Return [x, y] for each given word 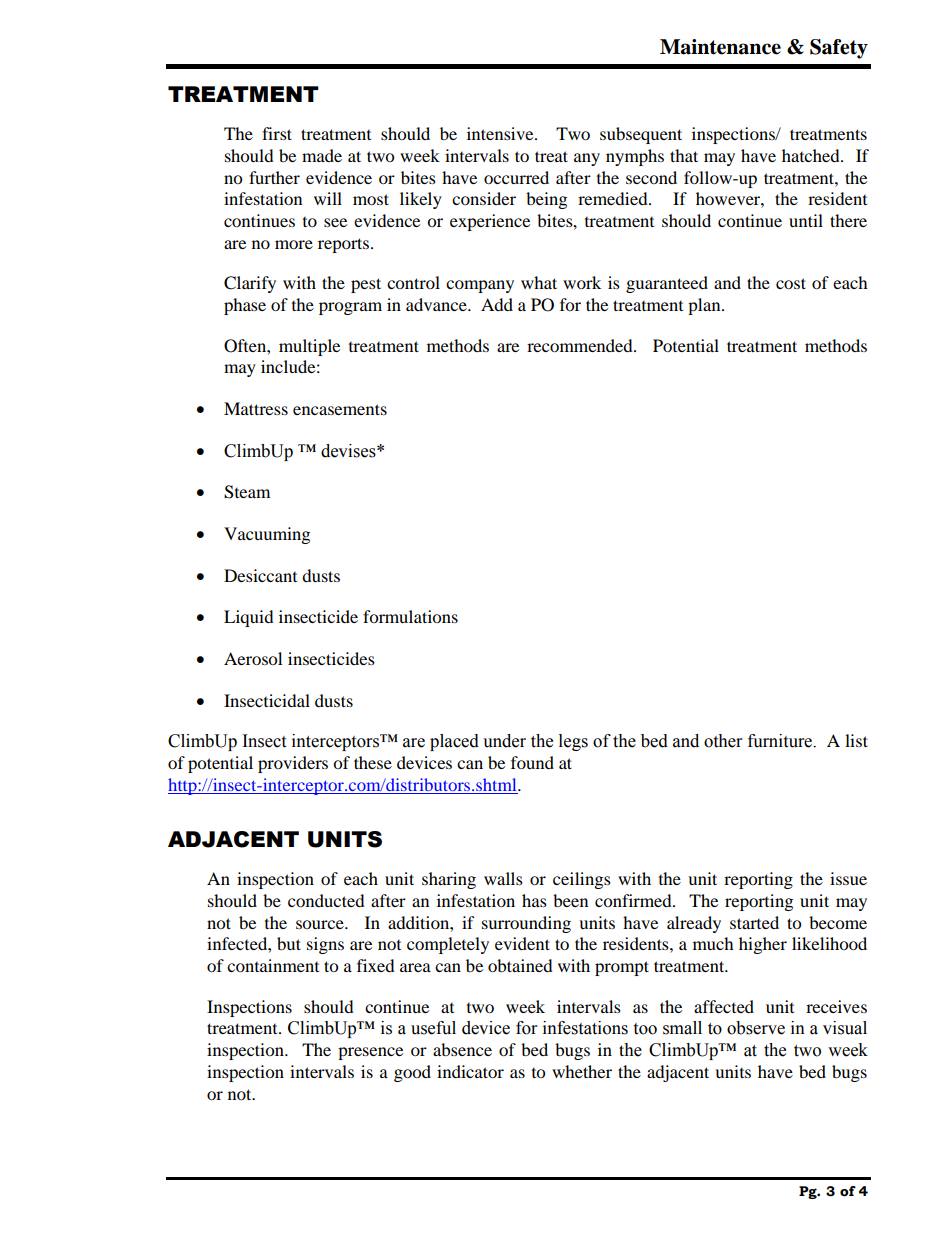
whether [582, 1071]
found [532, 762]
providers [293, 764]
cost [791, 283]
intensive [501, 133]
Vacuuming [267, 535]
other [723, 741]
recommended [581, 345]
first [277, 133]
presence [370, 1053]
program [350, 308]
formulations [410, 616]
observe [756, 1028]
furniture [781, 741]
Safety [839, 49]
